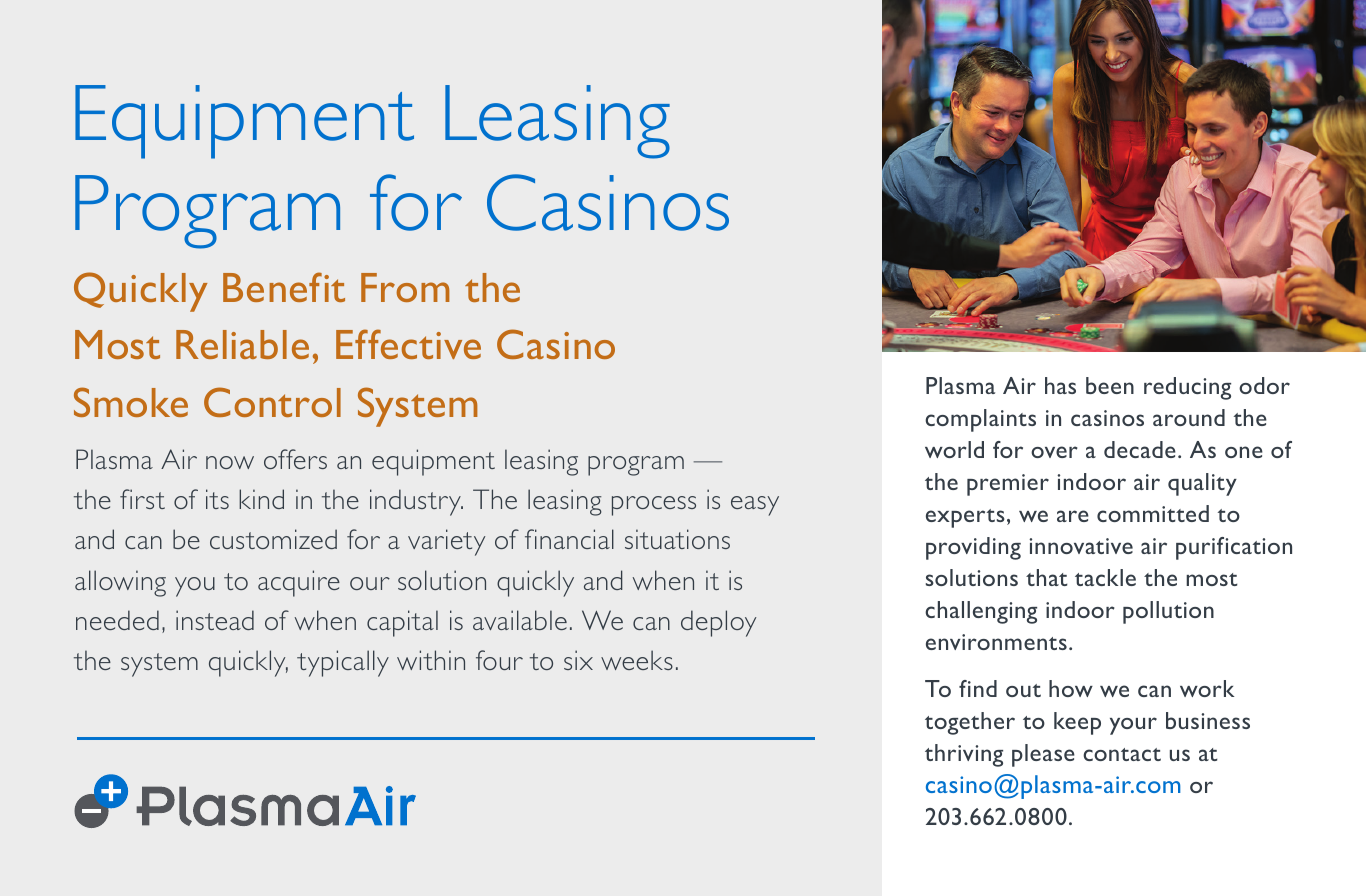 This screenshot has width=1366, height=896. I want to click on Control, so click(272, 402).
